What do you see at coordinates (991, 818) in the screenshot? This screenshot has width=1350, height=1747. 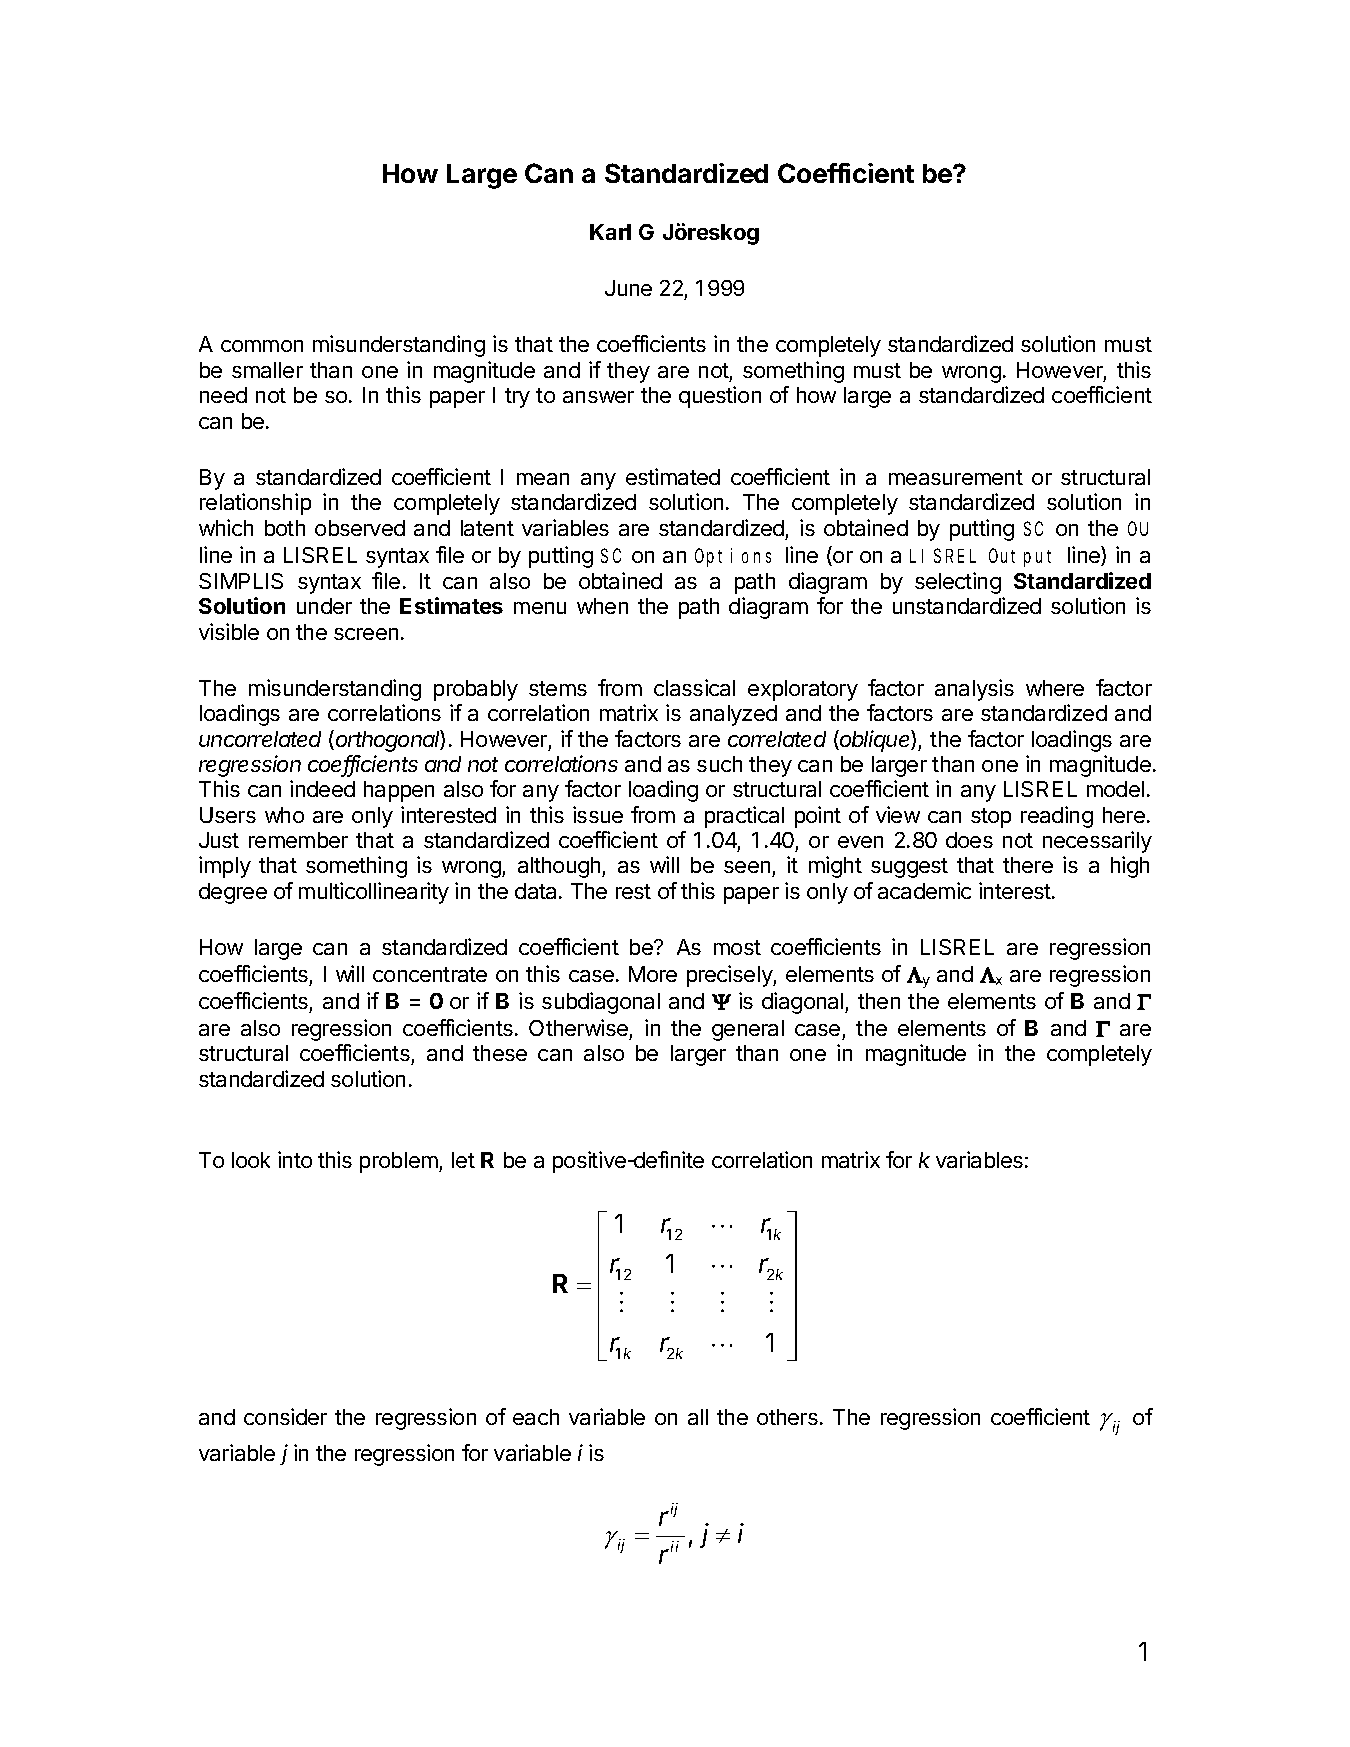 I see `stop` at bounding box center [991, 818].
